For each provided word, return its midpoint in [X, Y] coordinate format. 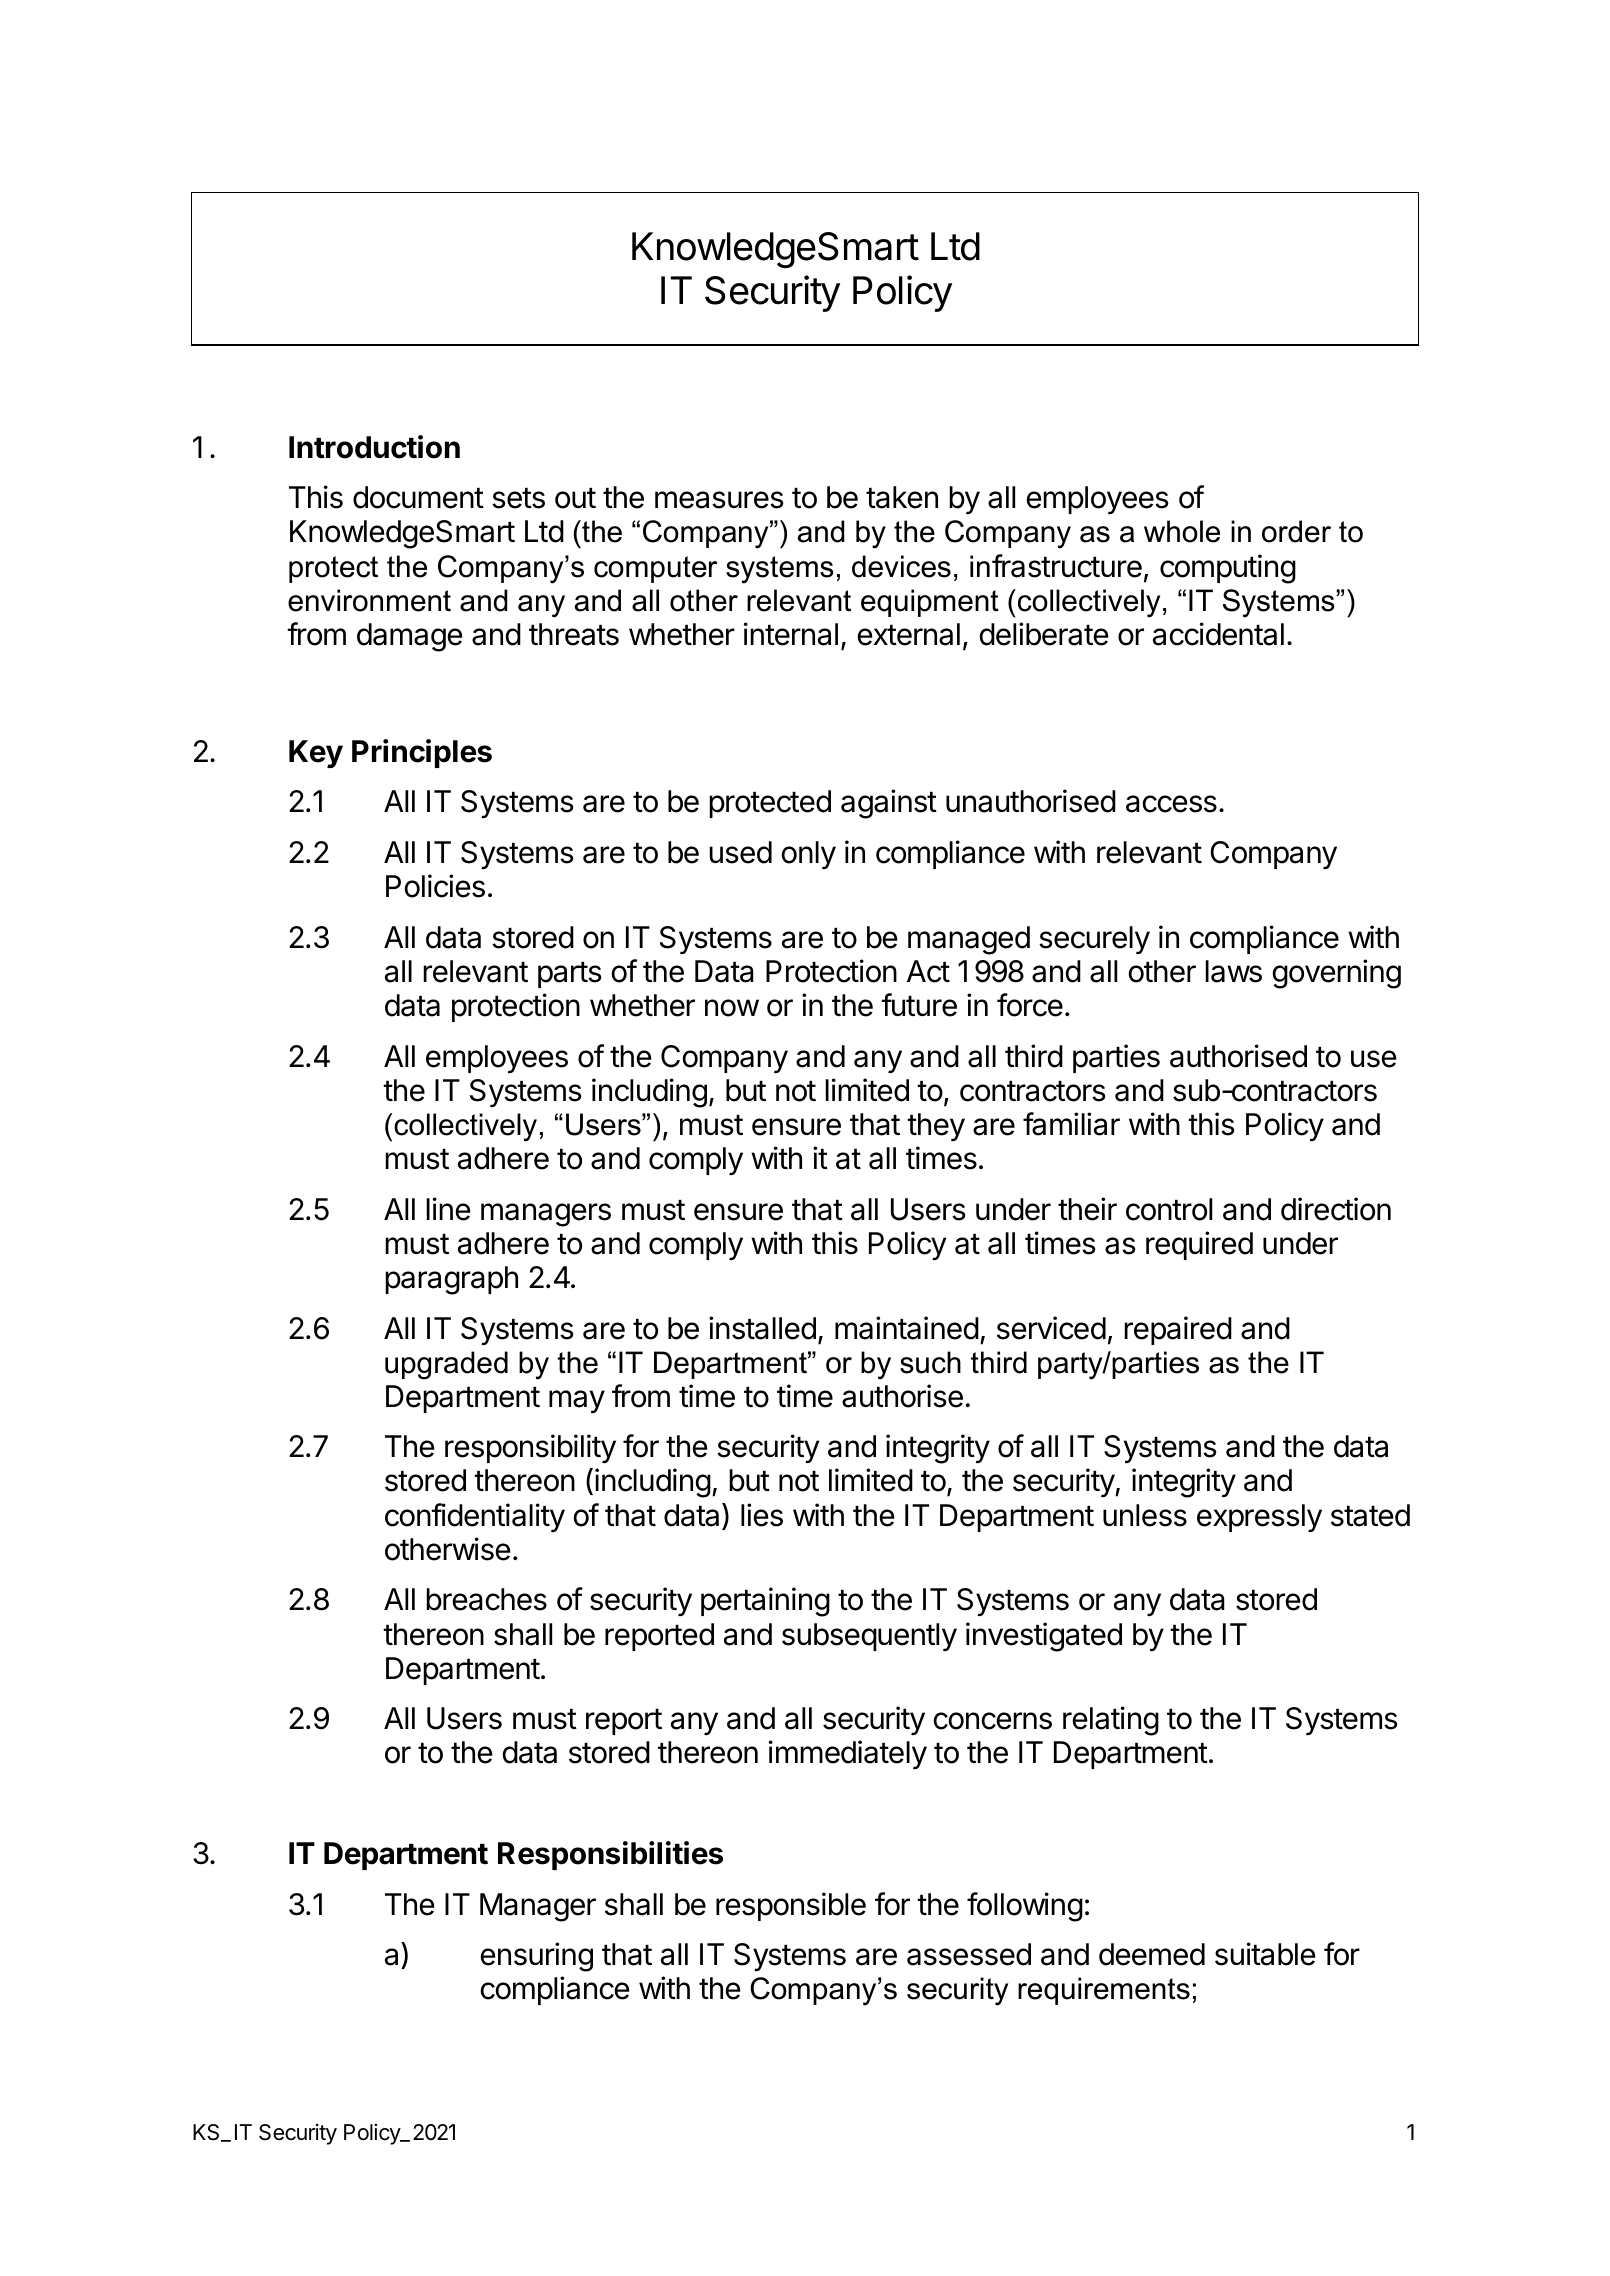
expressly [1259, 1518]
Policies [435, 886]
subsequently [869, 1637]
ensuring [537, 1957]
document [418, 497]
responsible [791, 1906]
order [1296, 531]
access [1171, 804]
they [936, 1127]
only [809, 855]
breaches [486, 1599]
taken [902, 497]
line [448, 1209]
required [1199, 1245]
